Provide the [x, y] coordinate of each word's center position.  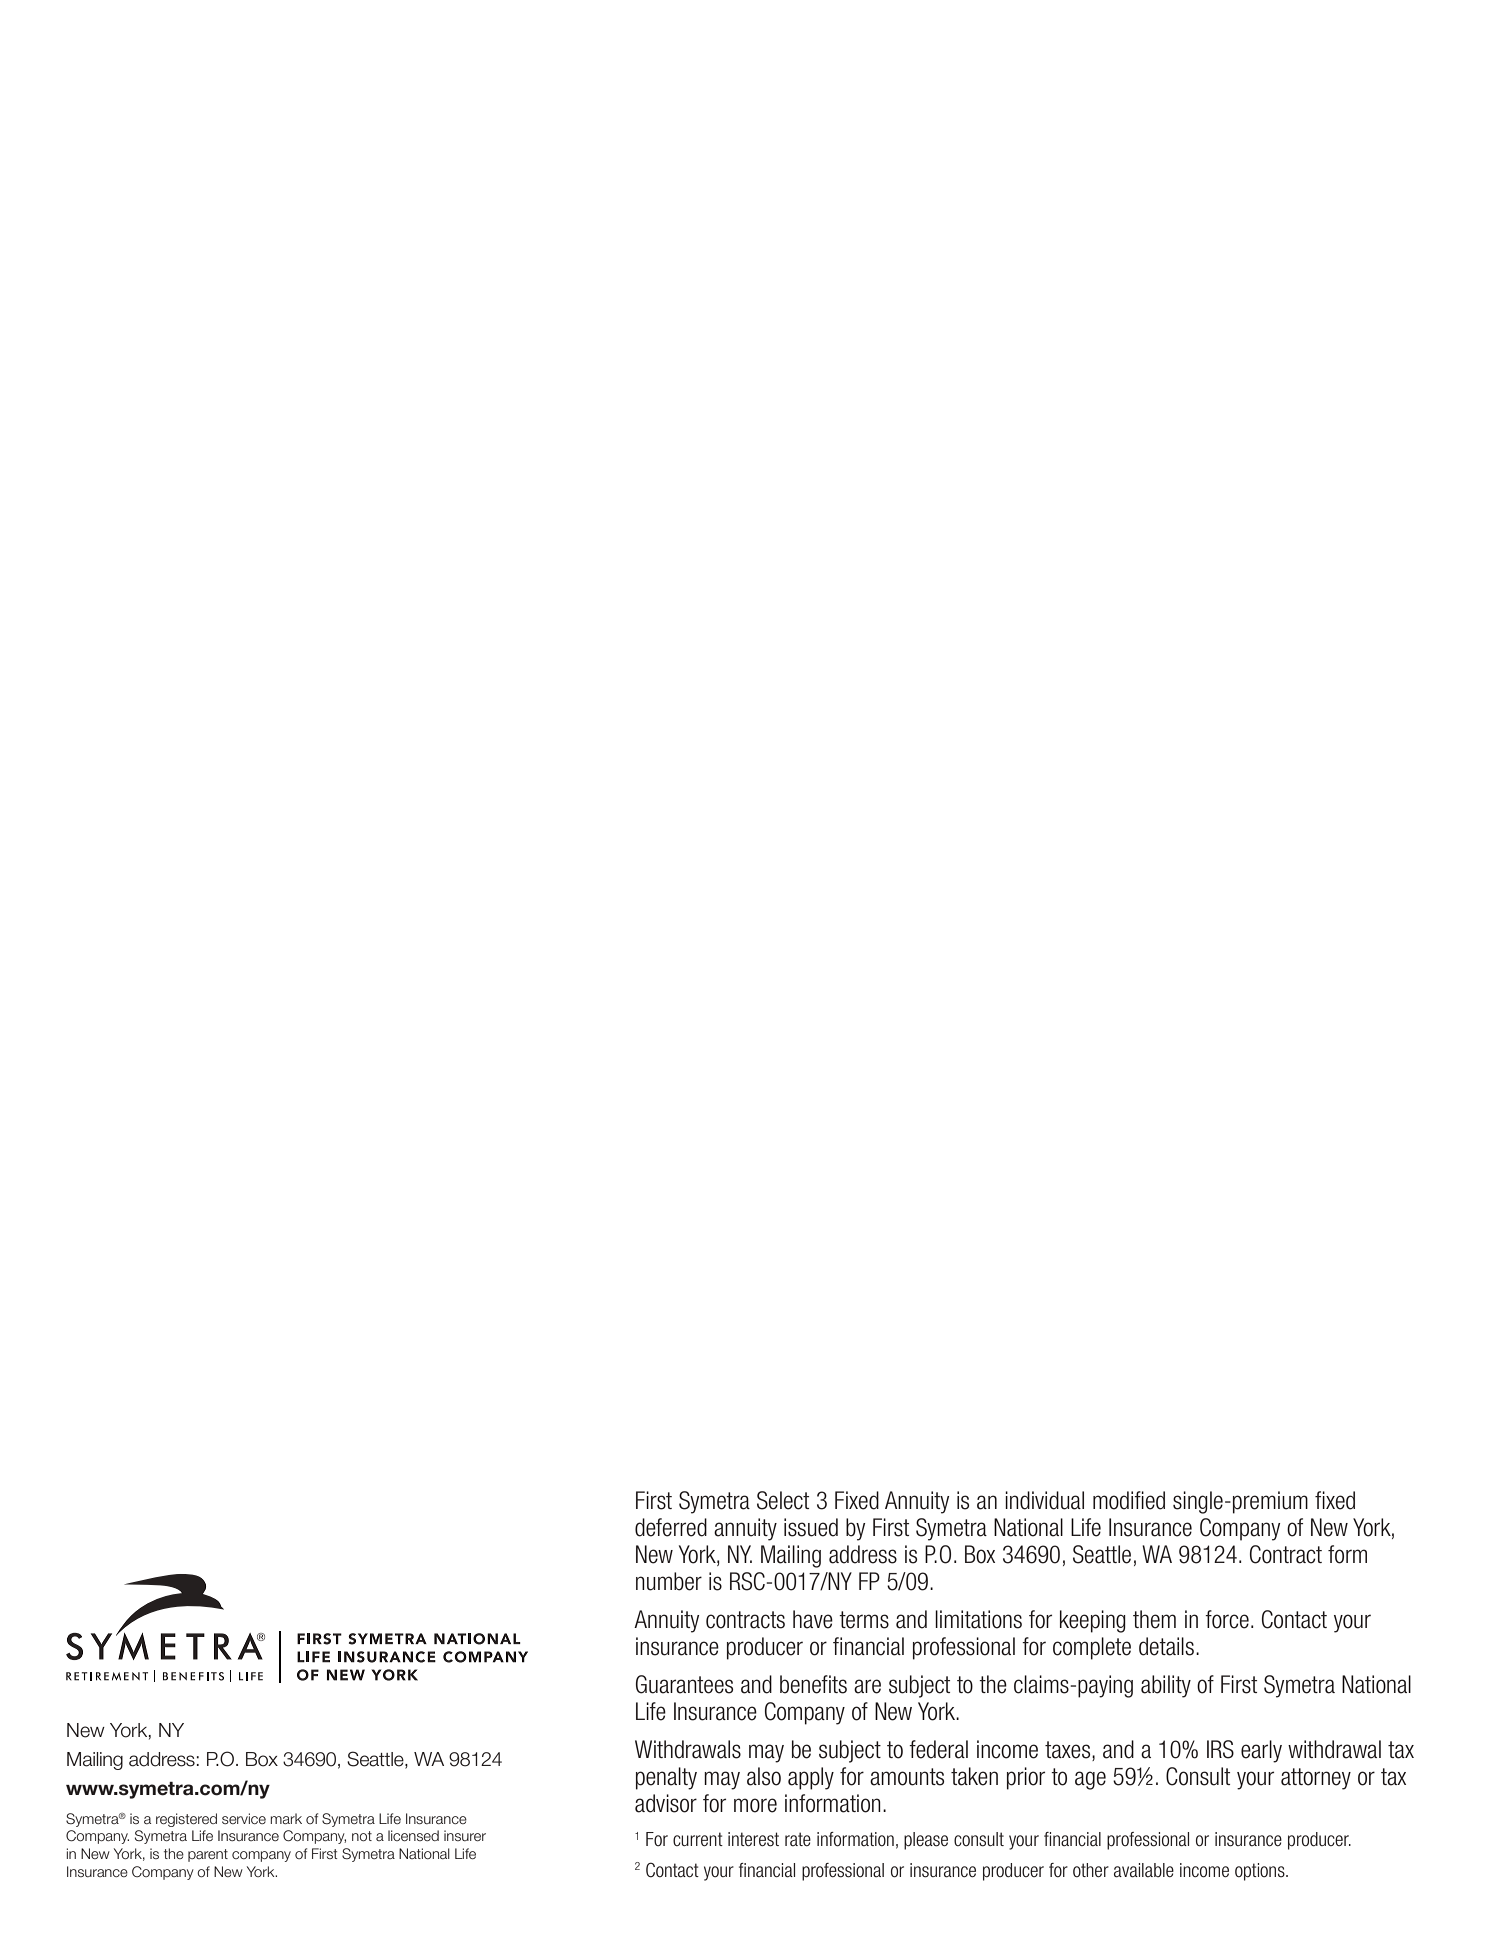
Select [783, 1500]
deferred [671, 1527]
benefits [813, 1684]
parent [208, 1855]
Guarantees [684, 1684]
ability [1166, 1686]
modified [1129, 1500]
